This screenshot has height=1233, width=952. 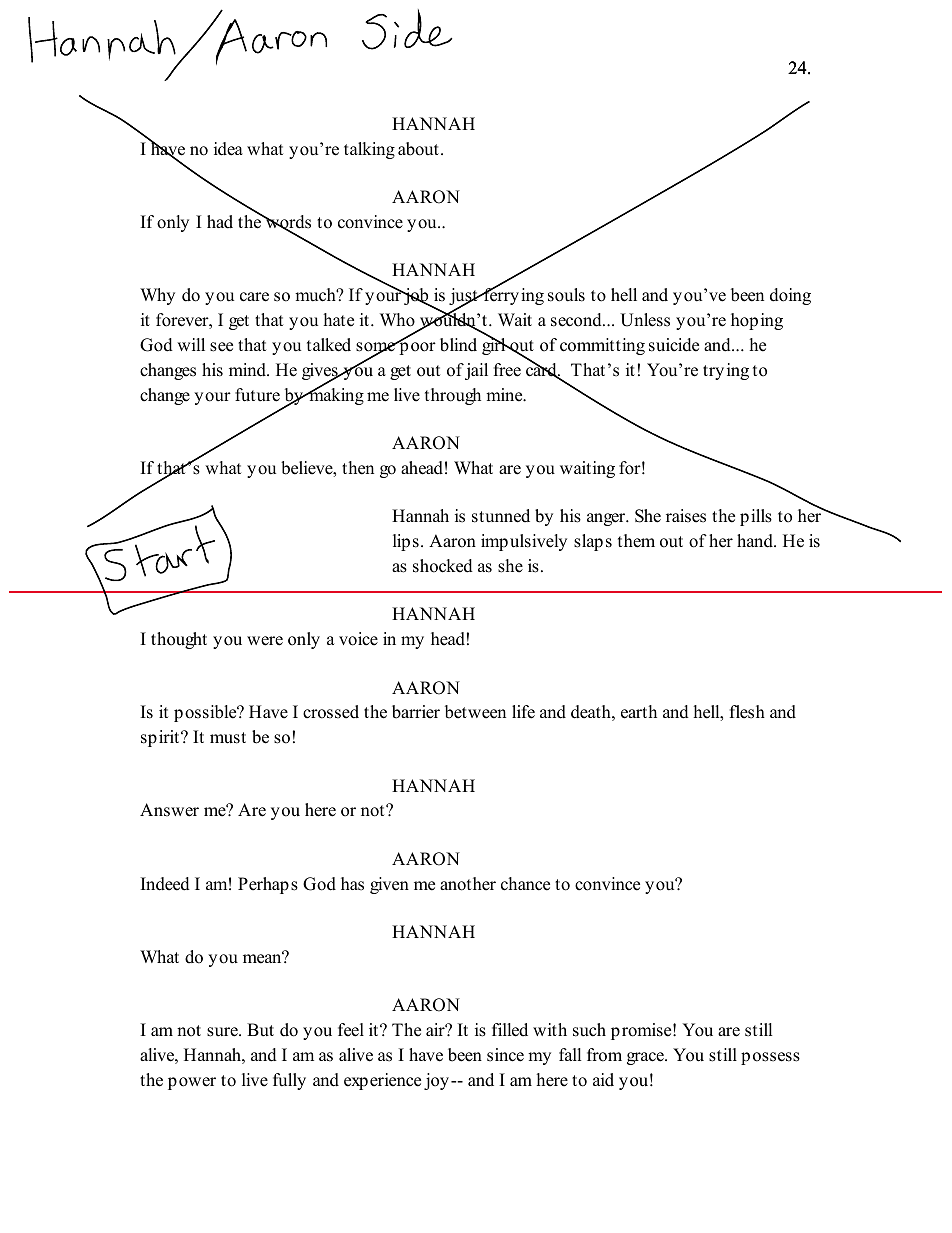 I want to click on through, so click(x=453, y=396).
